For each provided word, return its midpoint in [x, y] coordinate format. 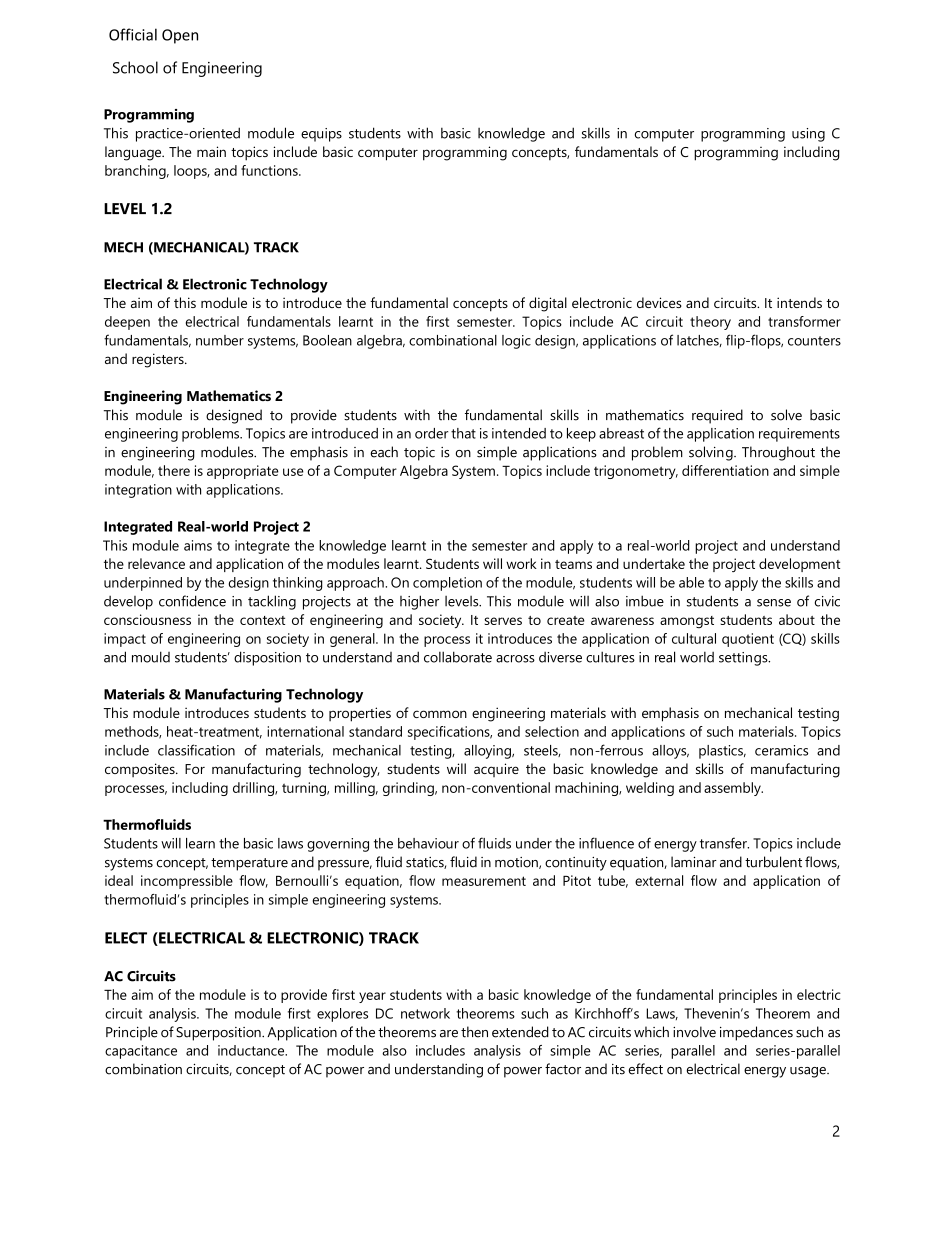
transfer [724, 843]
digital [548, 304]
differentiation [725, 470]
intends [799, 302]
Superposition [219, 1034]
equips [321, 135]
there [174, 470]
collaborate [458, 657]
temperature [249, 864]
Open [180, 36]
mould [151, 657]
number [220, 340]
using [808, 135]
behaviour [428, 843]
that [463, 433]
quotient [748, 640]
